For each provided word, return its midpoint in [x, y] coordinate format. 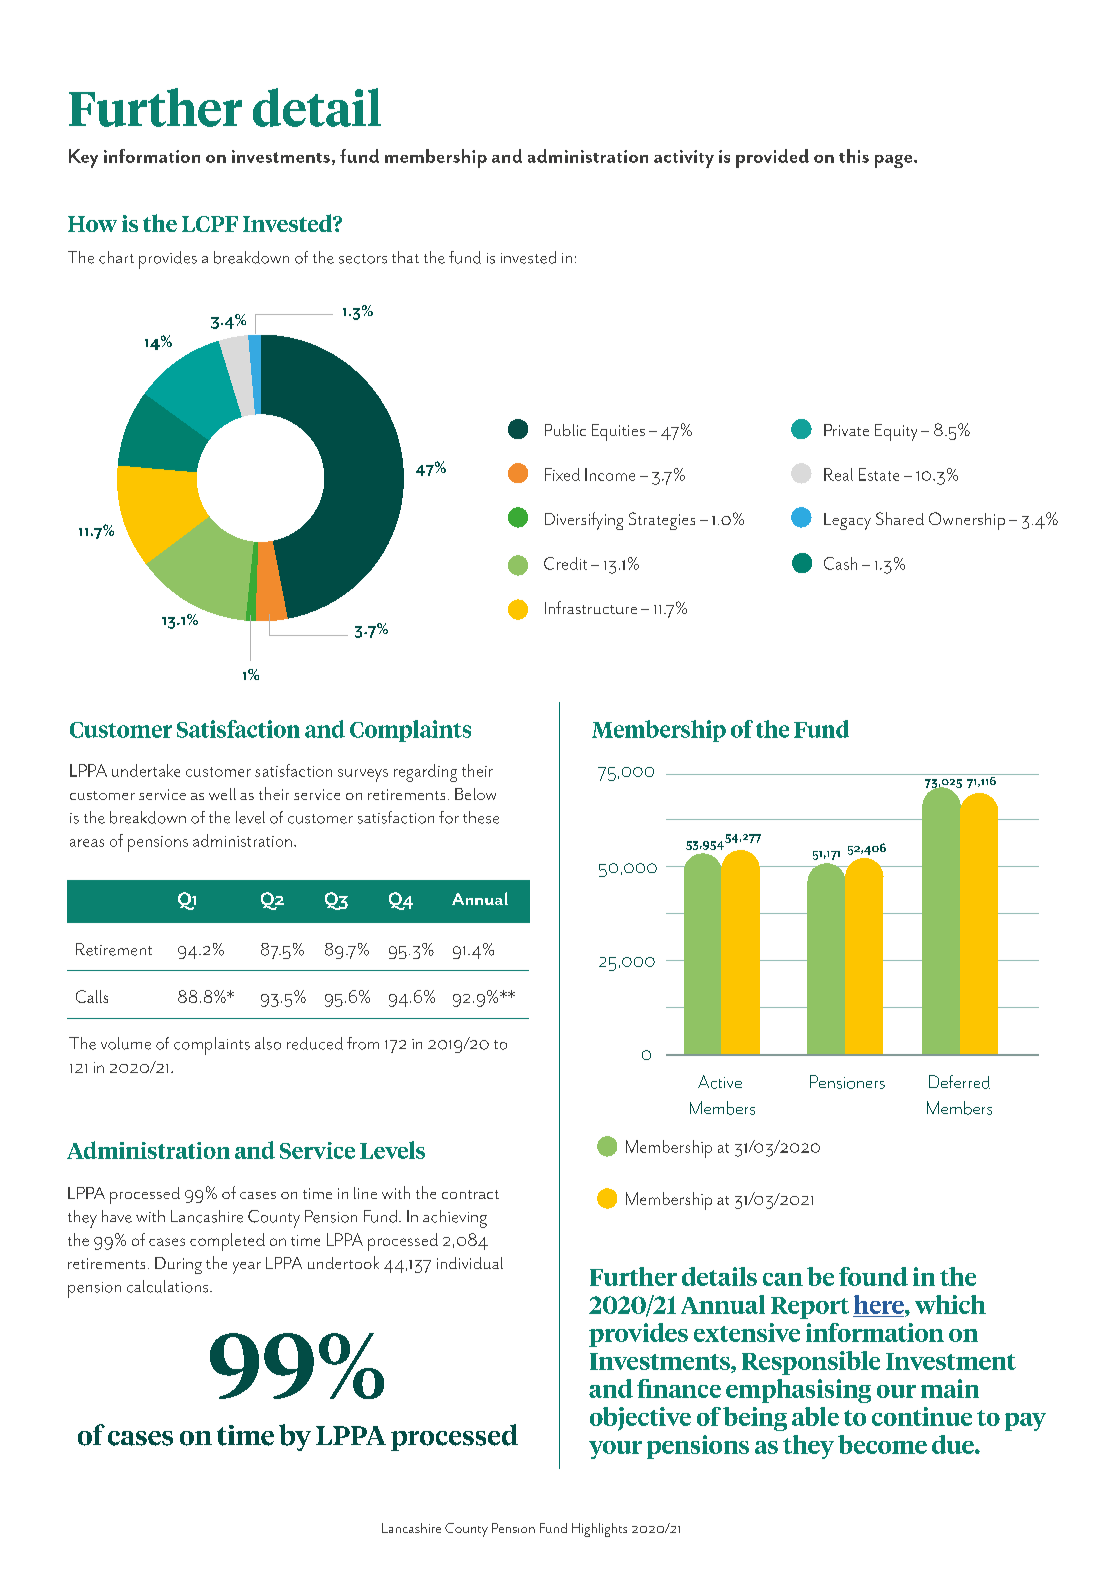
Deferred [959, 1082]
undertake [146, 770]
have [117, 1216]
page [895, 161]
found [873, 1276]
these [481, 817]
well [222, 794]
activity [684, 159]
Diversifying [584, 521]
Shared [900, 518]
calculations [169, 1286]
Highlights [599, 1530]
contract [470, 1194]
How [92, 224]
